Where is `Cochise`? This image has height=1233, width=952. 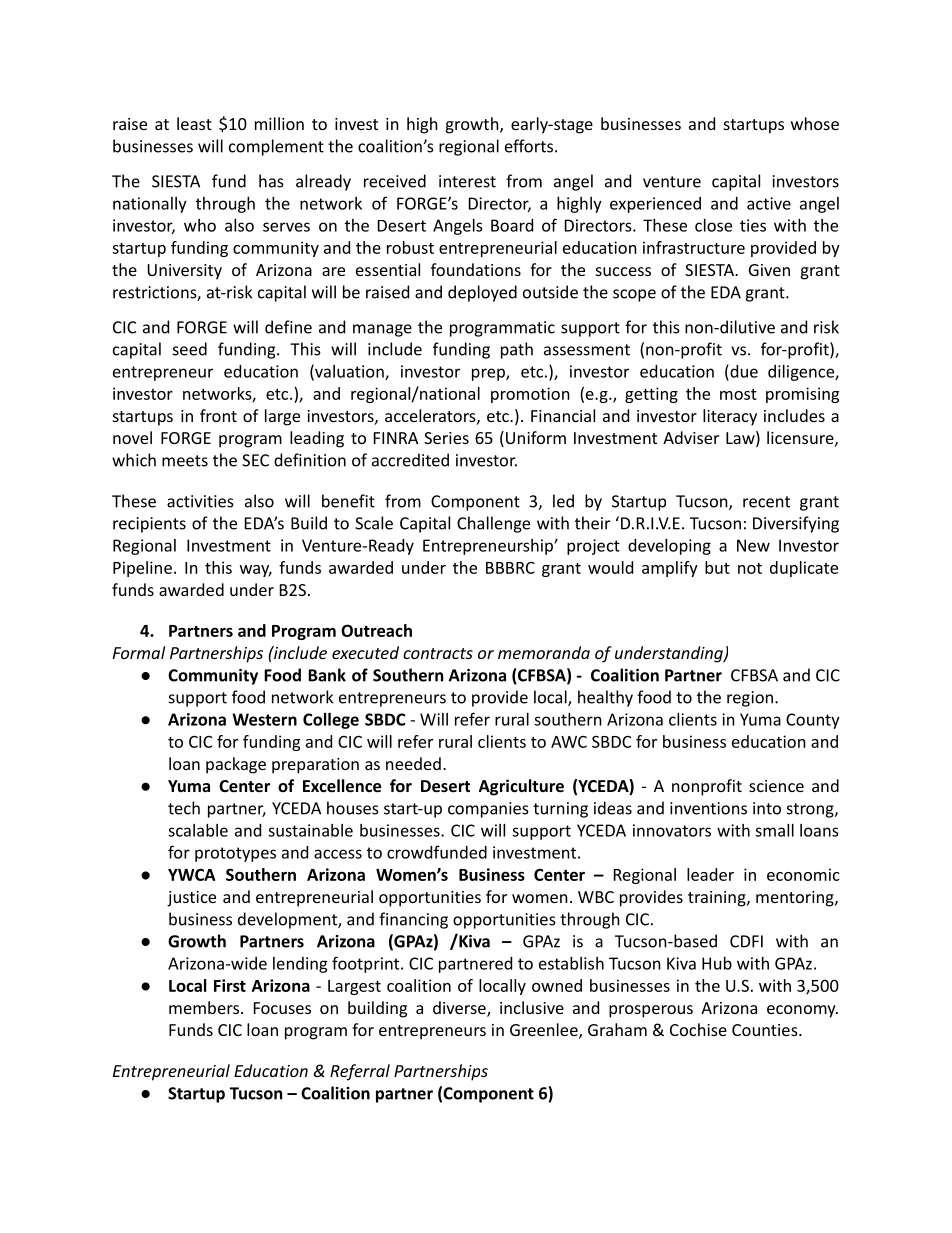 Cochise is located at coordinates (698, 1029).
